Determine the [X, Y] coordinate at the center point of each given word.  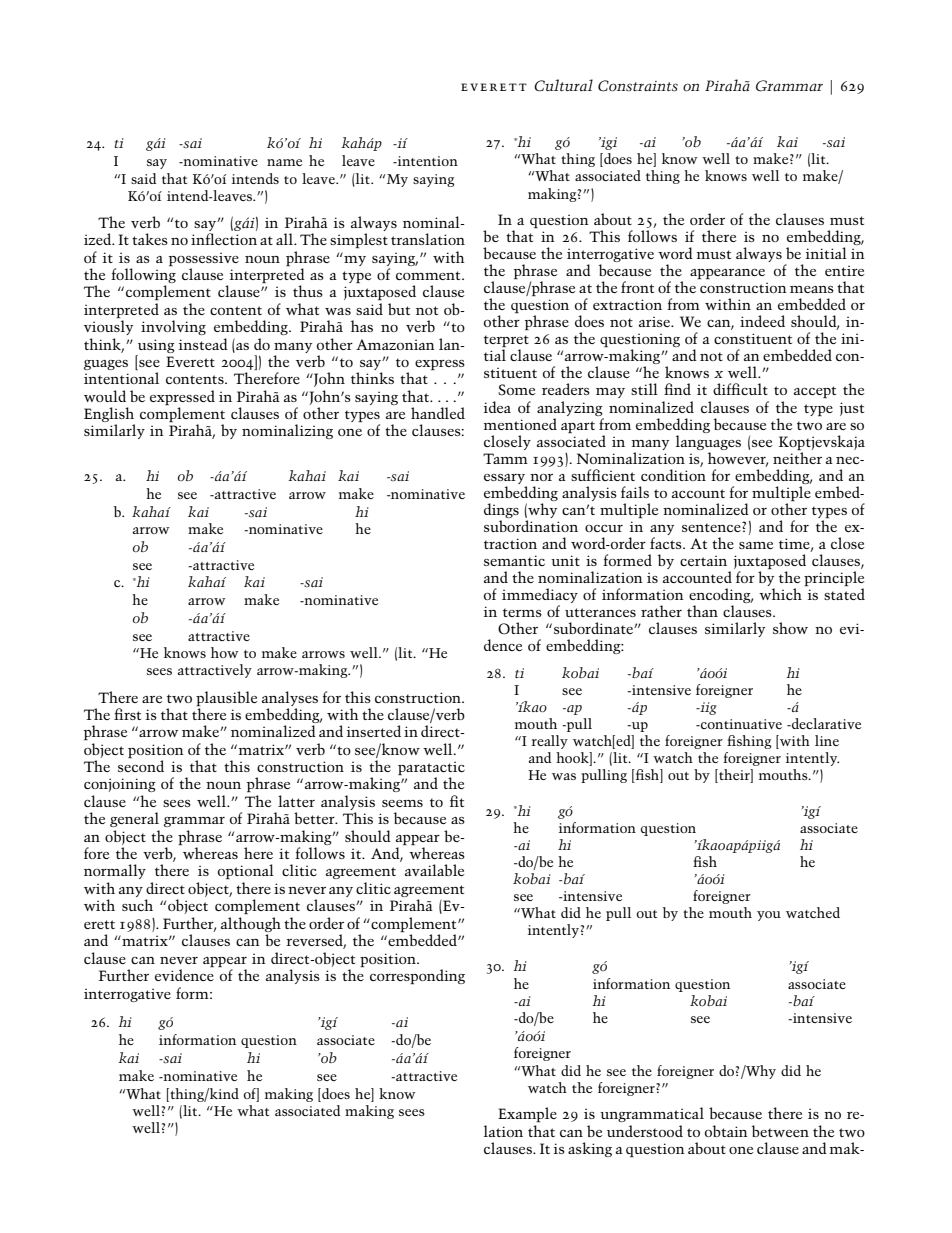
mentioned [520, 424]
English [109, 416]
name [284, 162]
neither [797, 458]
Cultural [563, 85]
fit [457, 801]
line [827, 740]
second [141, 766]
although [251, 924]
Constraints [638, 86]
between [780, 1131]
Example [527, 1114]
